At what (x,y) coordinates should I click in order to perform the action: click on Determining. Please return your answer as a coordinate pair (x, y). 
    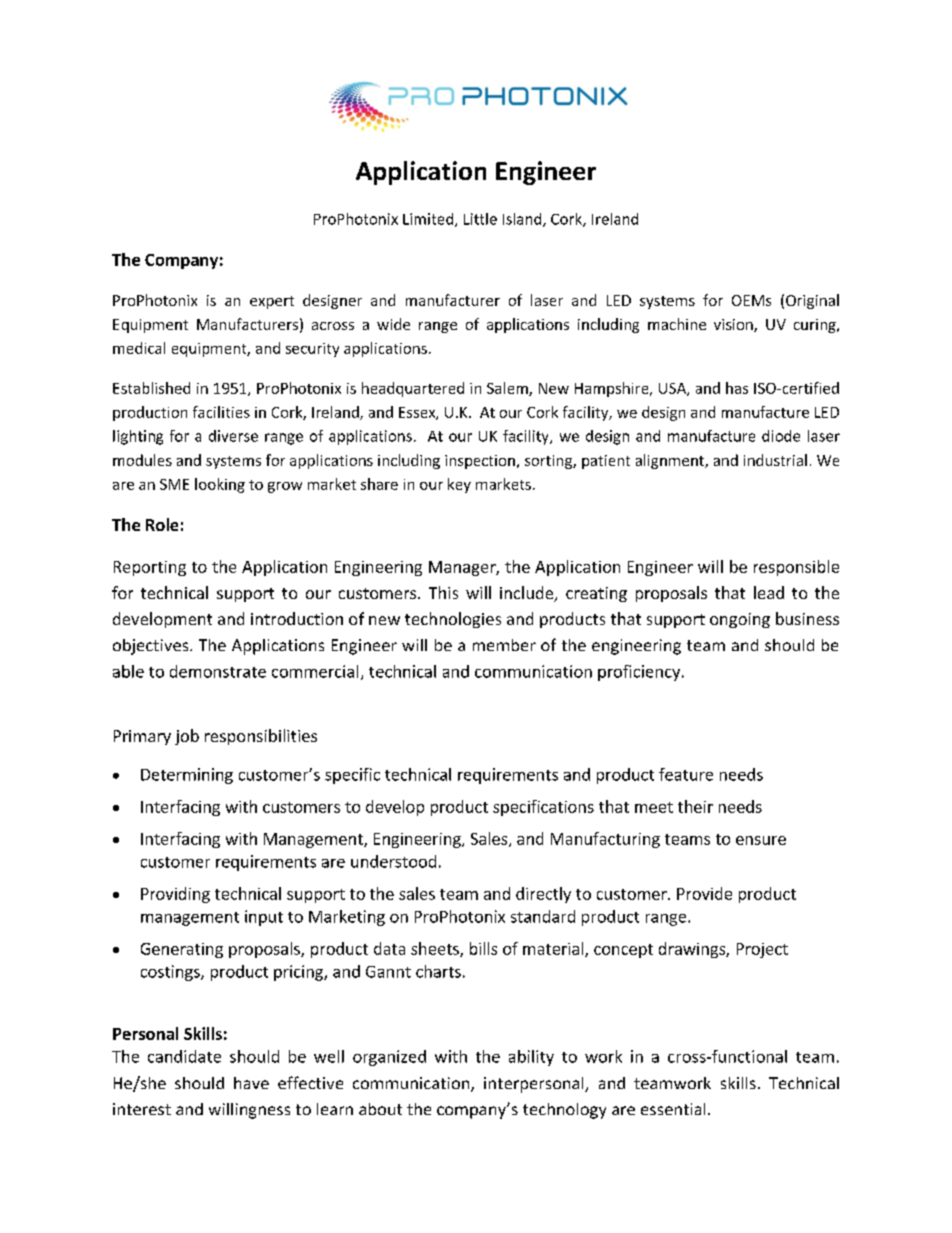
    Looking at the image, I should click on (187, 776).
